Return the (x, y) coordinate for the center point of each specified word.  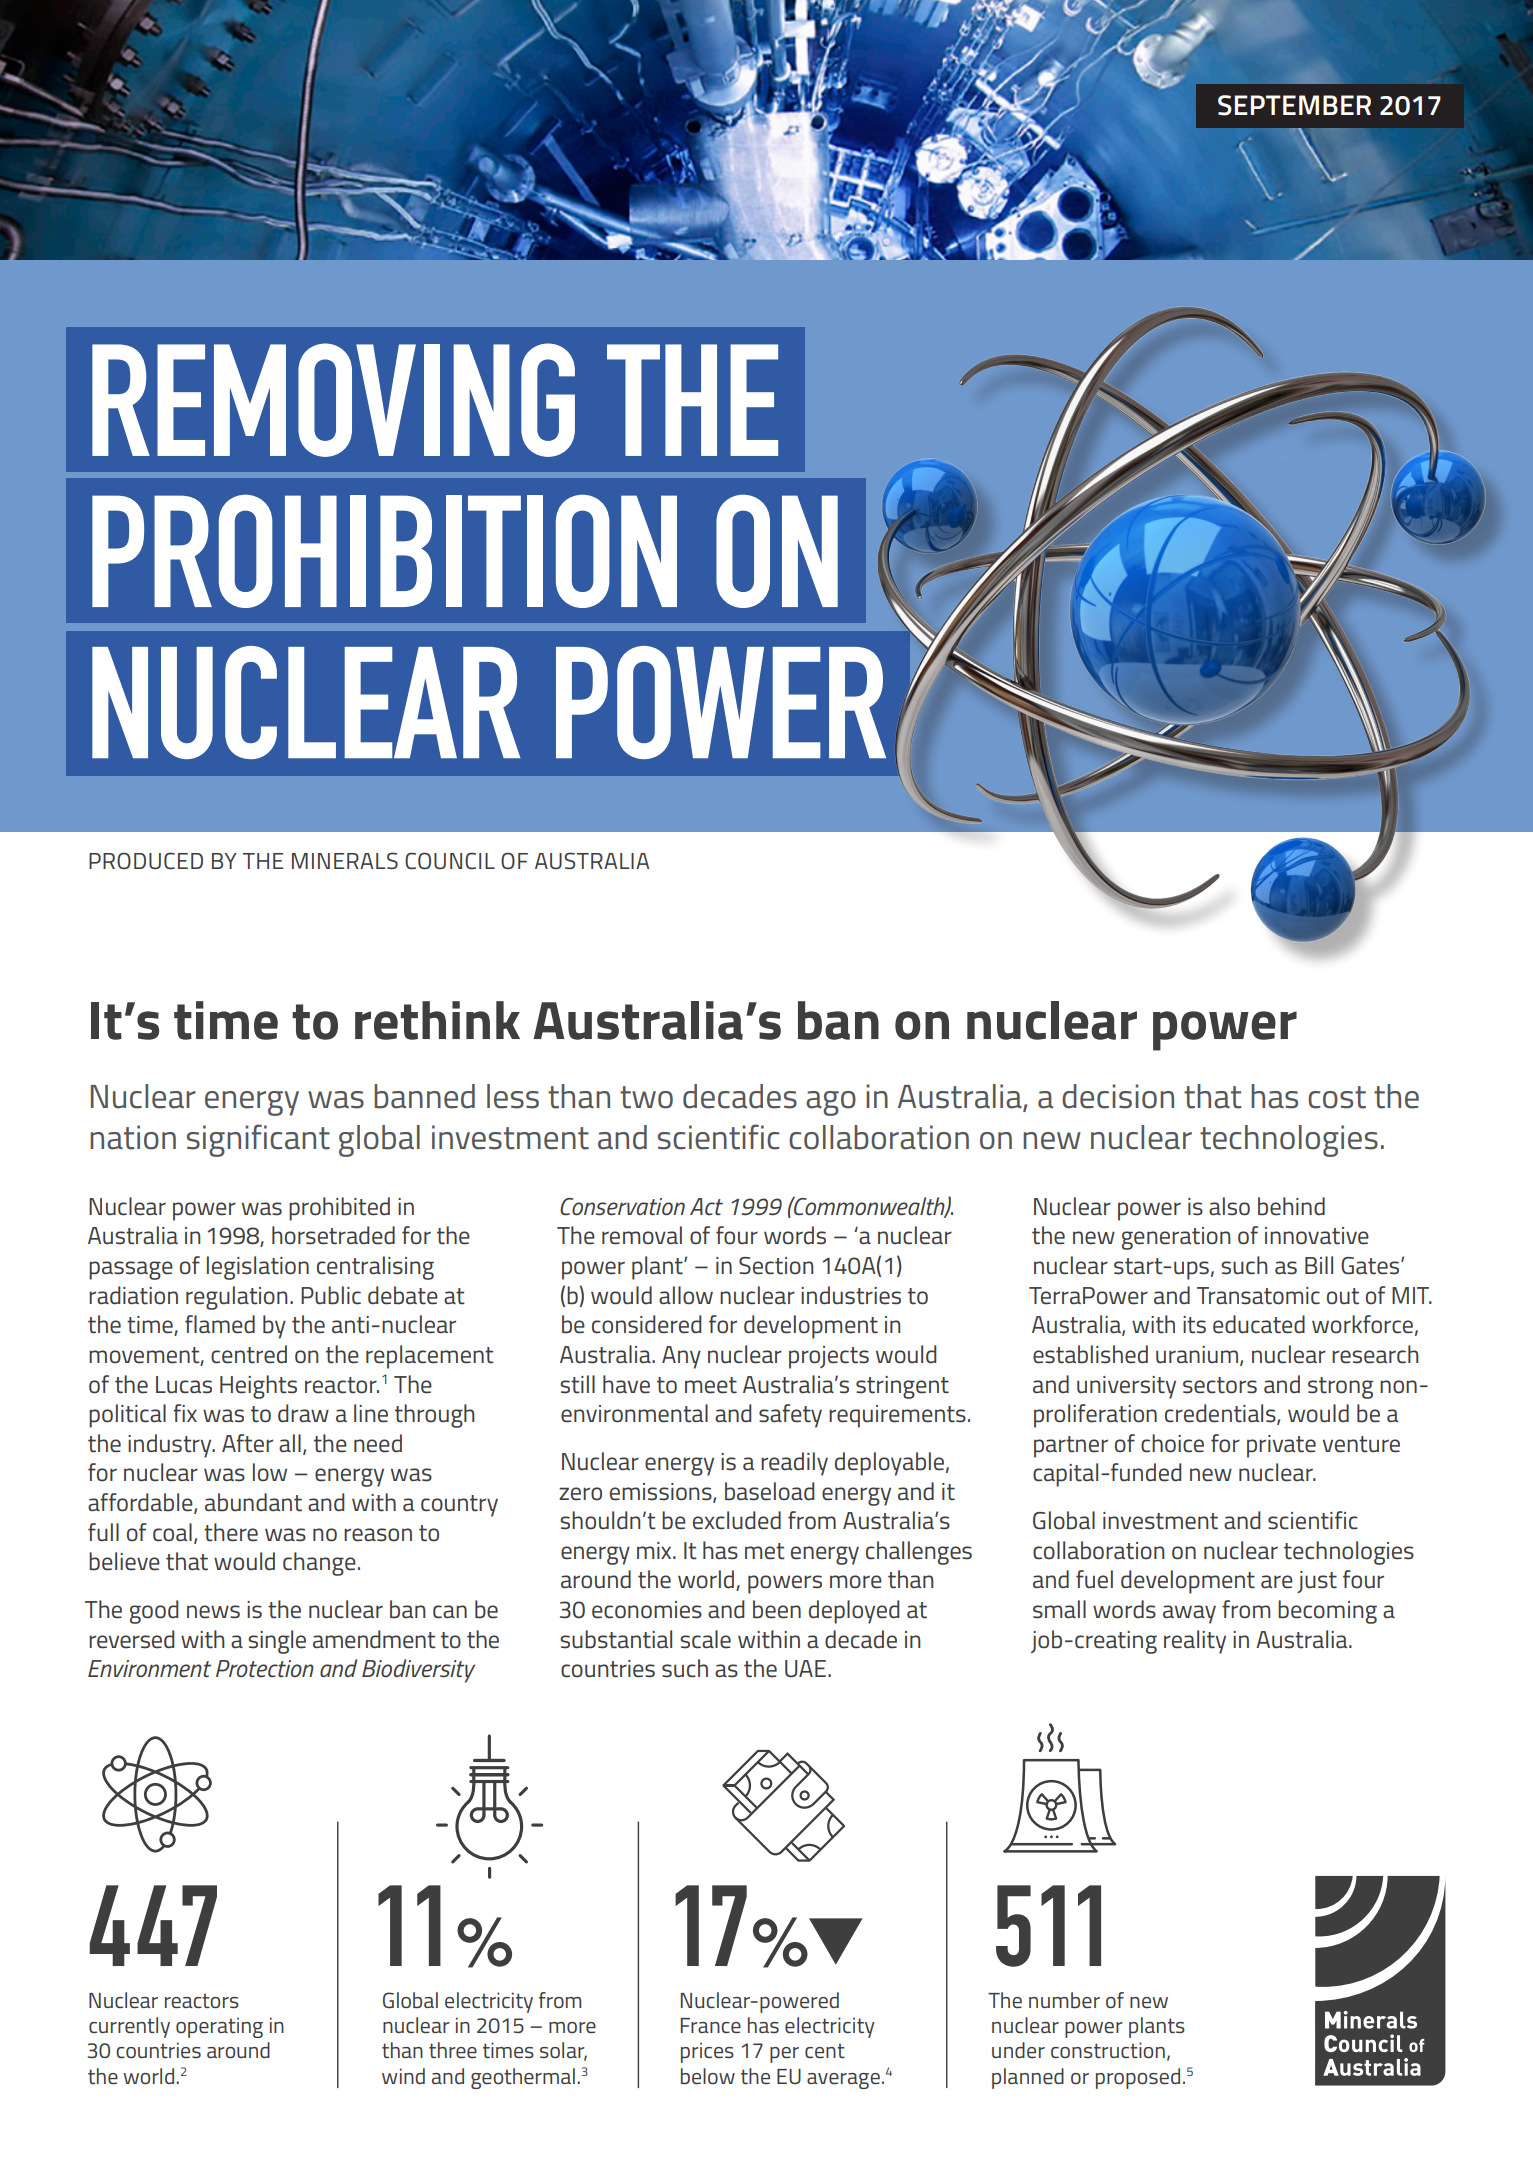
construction (1108, 2050)
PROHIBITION (384, 551)
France (711, 2025)
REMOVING (333, 400)
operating (219, 2027)
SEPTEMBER (1294, 105)
